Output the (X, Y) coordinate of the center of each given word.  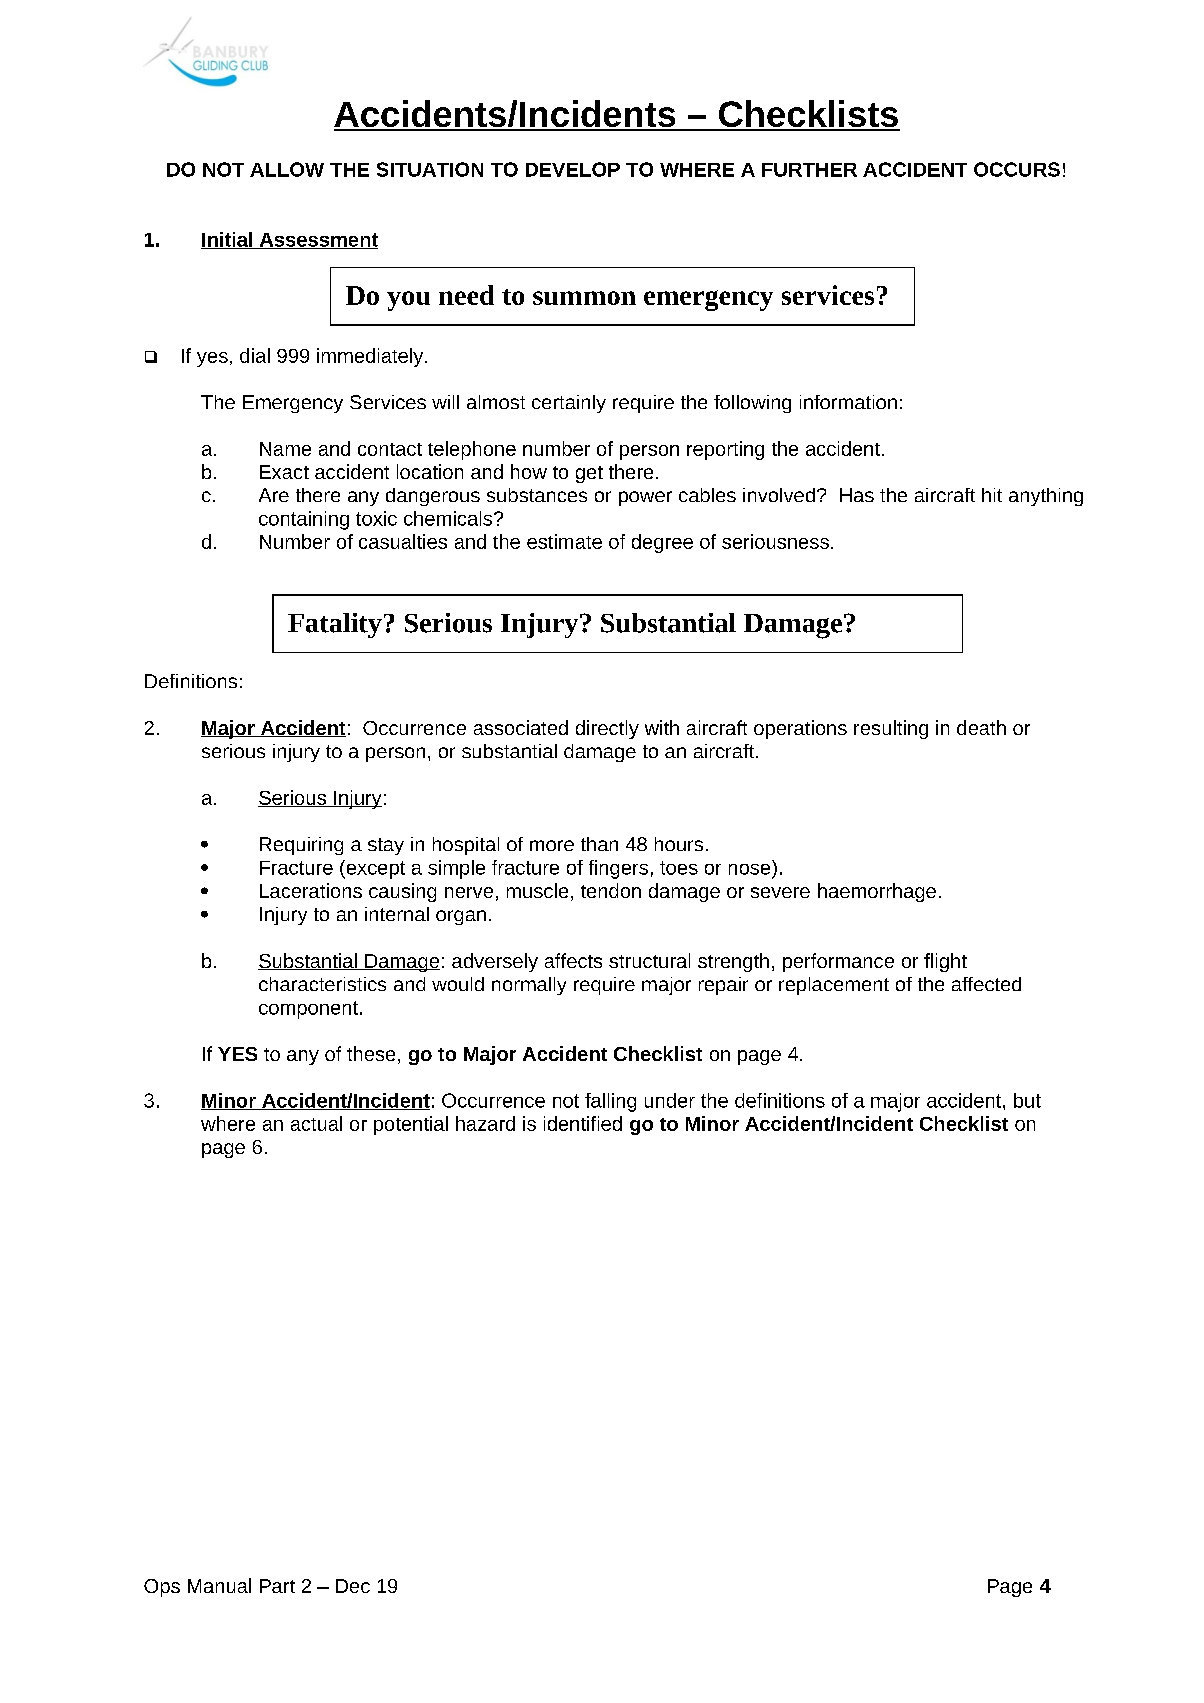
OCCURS (1017, 169)
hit (992, 495)
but (1027, 1100)
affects (573, 960)
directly (607, 729)
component (308, 1010)
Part (277, 1586)
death (981, 727)
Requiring (301, 846)
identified (583, 1123)
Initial (228, 240)
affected (986, 984)
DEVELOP (573, 169)
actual (316, 1123)
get (589, 474)
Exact (284, 472)
